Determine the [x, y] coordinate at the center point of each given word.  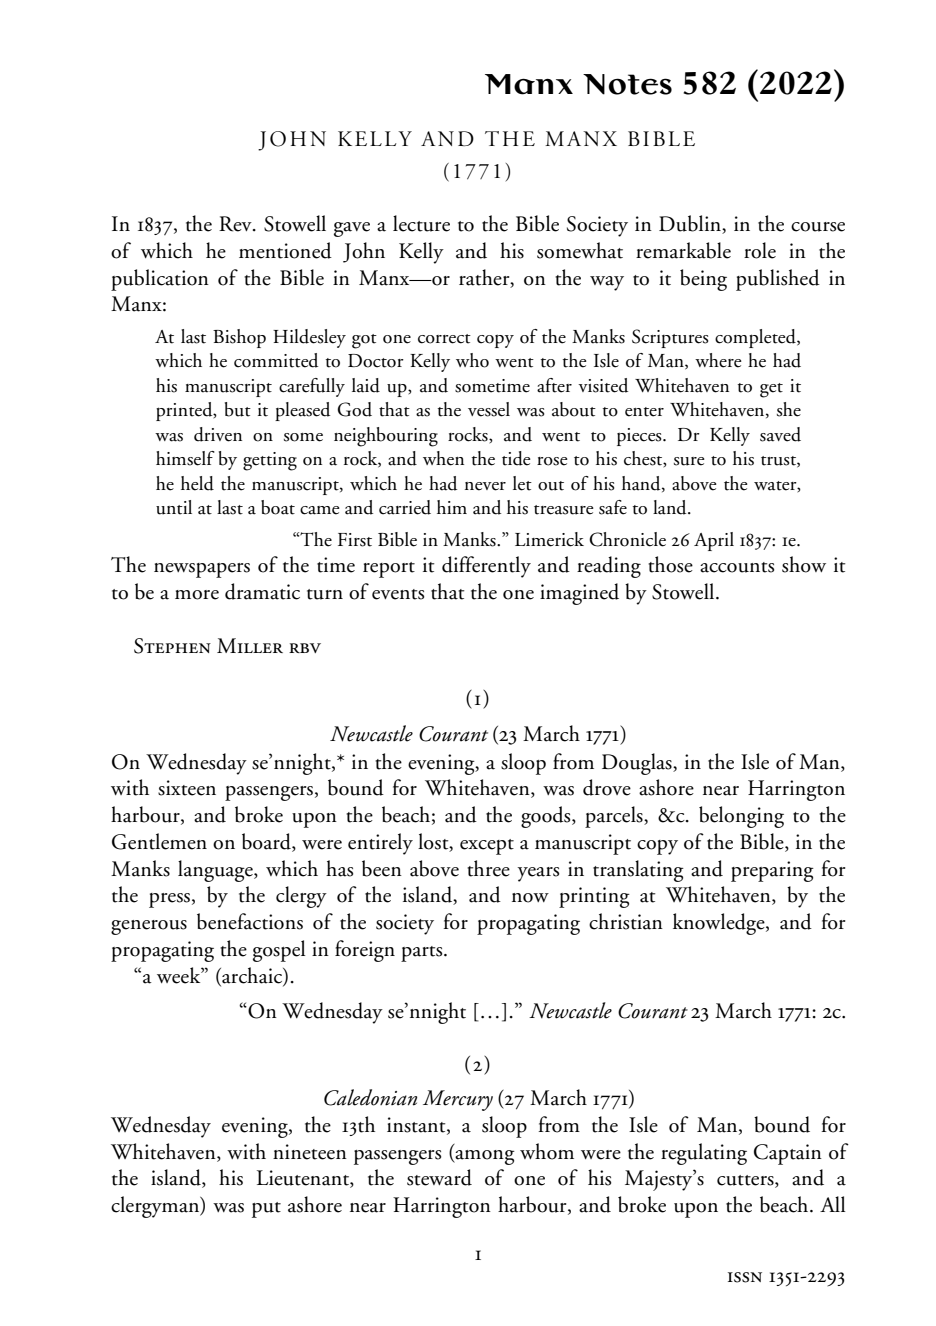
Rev [236, 224]
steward [439, 1177]
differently [486, 567]
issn [745, 1277]
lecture [421, 223]
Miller [250, 645]
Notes [627, 84]
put [266, 1210]
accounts [737, 567]
